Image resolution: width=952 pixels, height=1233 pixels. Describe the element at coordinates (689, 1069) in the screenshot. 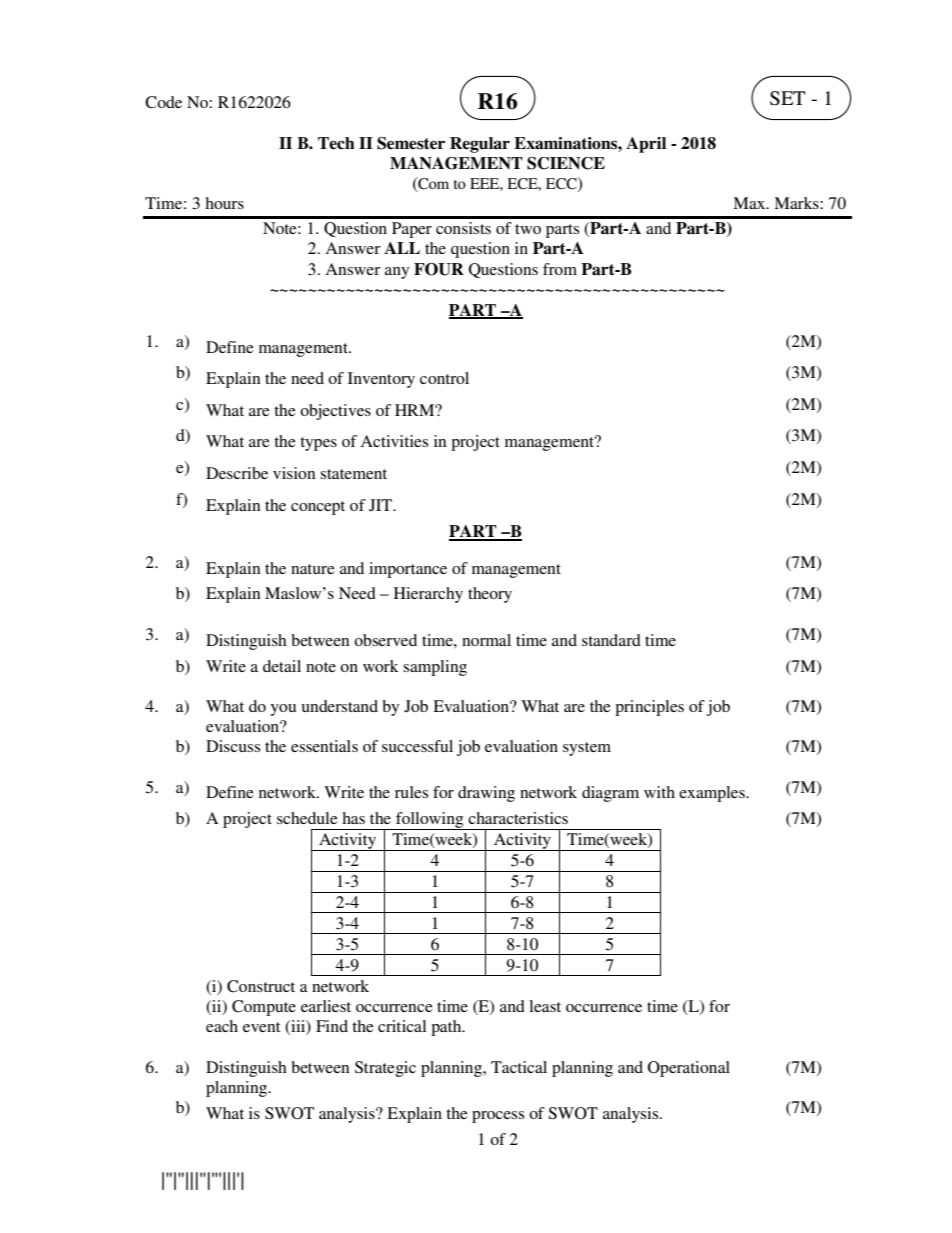

I see `Operational` at that location.
